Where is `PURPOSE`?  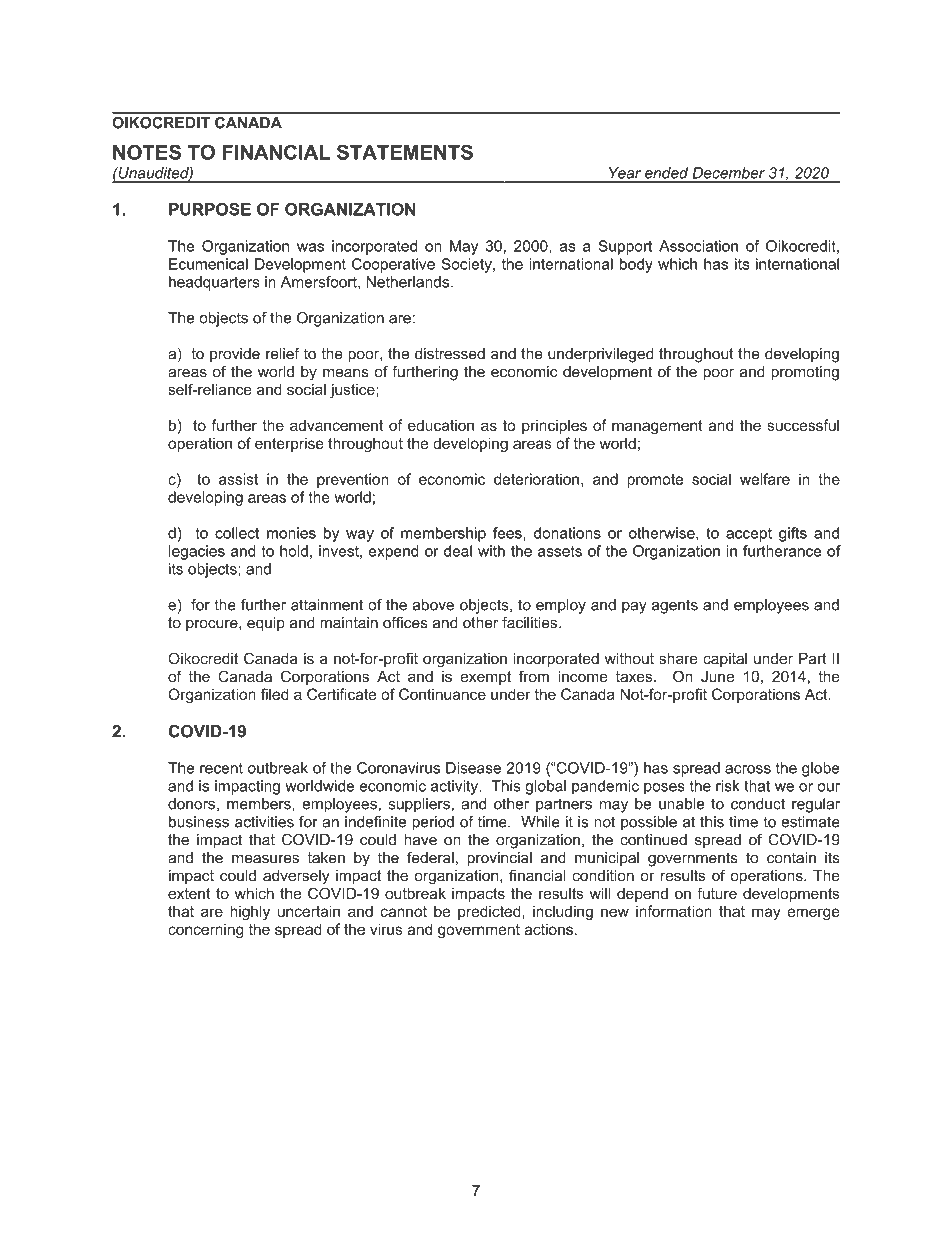 PURPOSE is located at coordinates (210, 209).
